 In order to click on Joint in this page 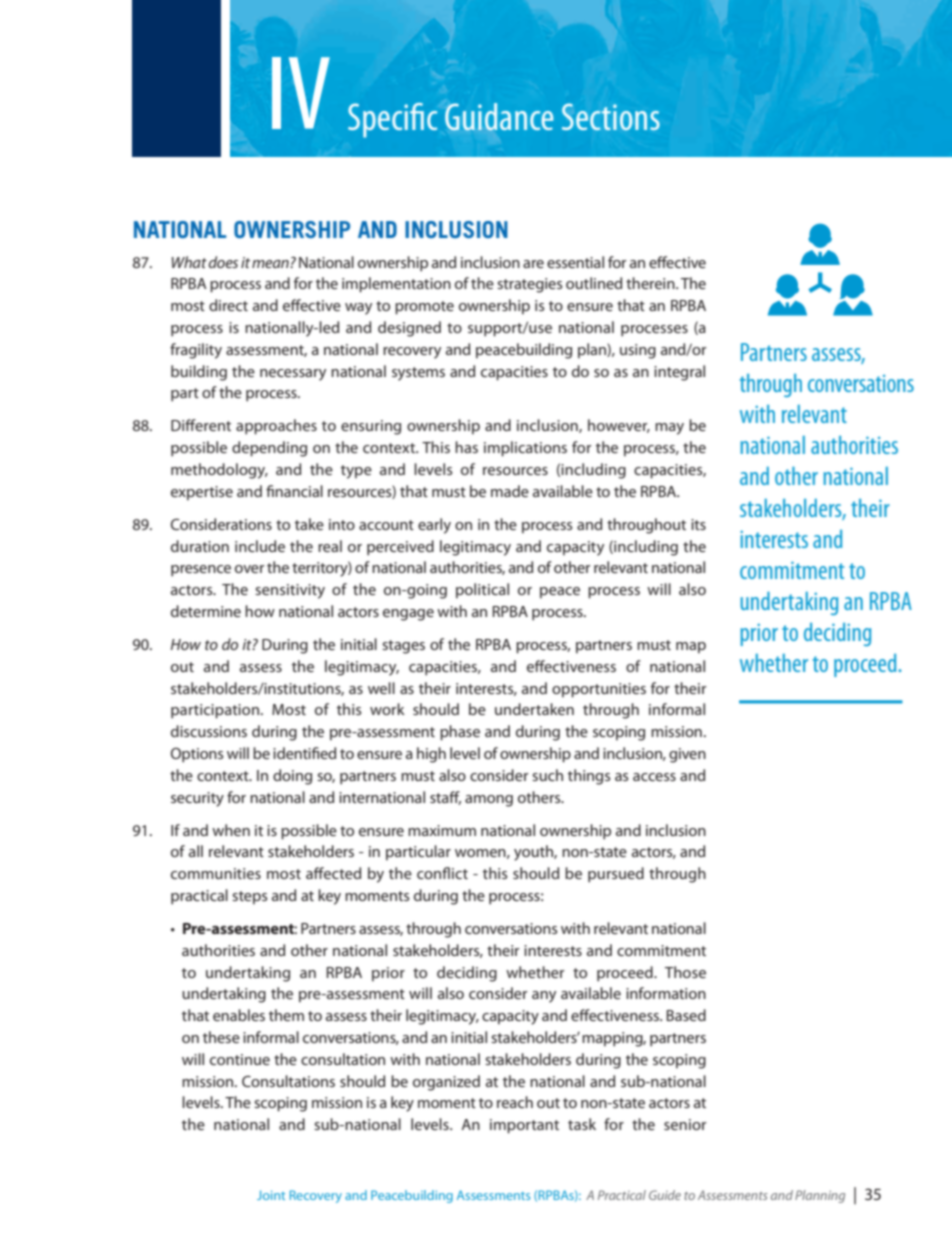, I will do `click(271, 1195)`.
